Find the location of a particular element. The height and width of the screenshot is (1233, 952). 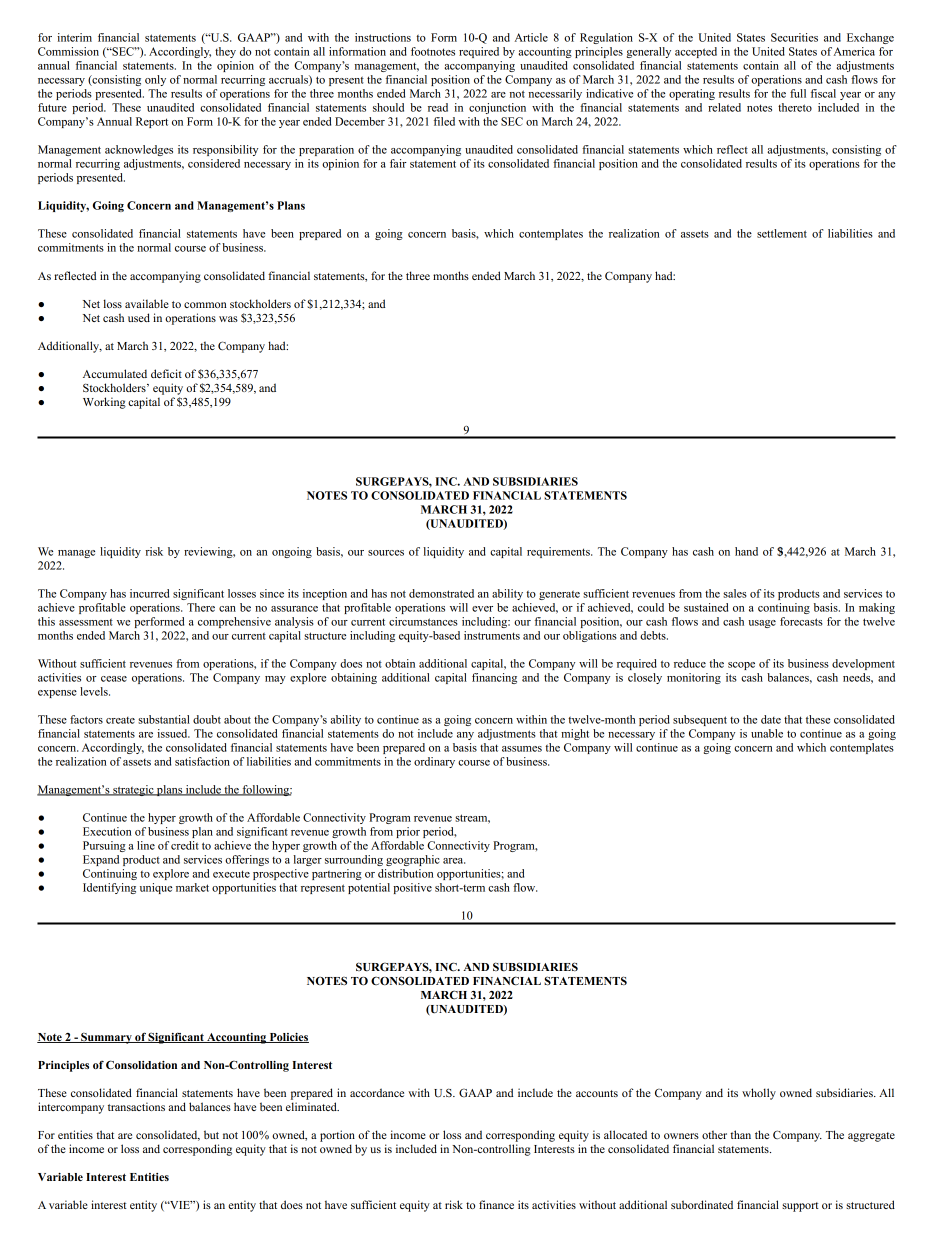

deficit is located at coordinates (166, 373).
